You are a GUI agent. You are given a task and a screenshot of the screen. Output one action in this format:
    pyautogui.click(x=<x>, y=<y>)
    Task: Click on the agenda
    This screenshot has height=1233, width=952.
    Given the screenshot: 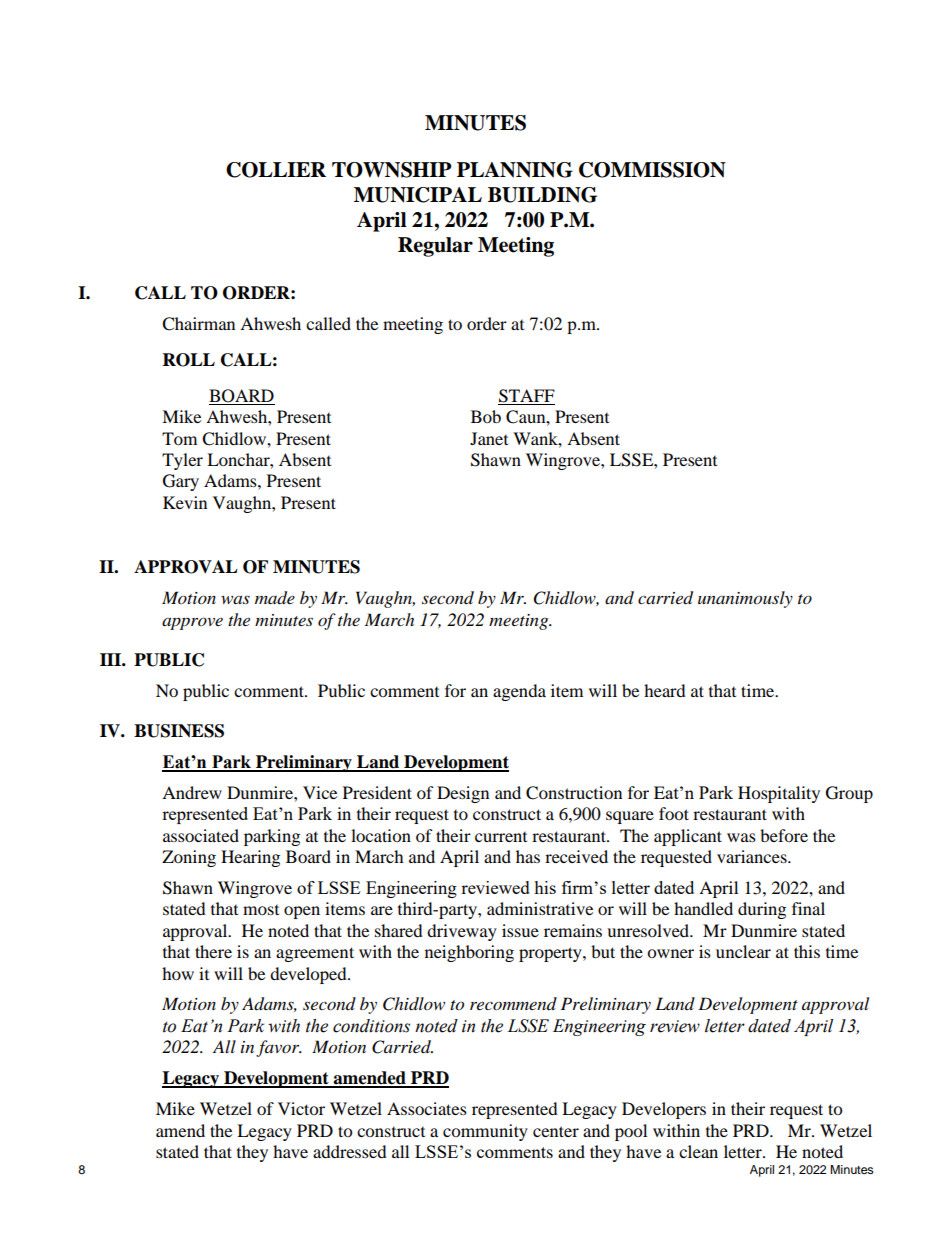 What is the action you would take?
    pyautogui.click(x=519, y=692)
